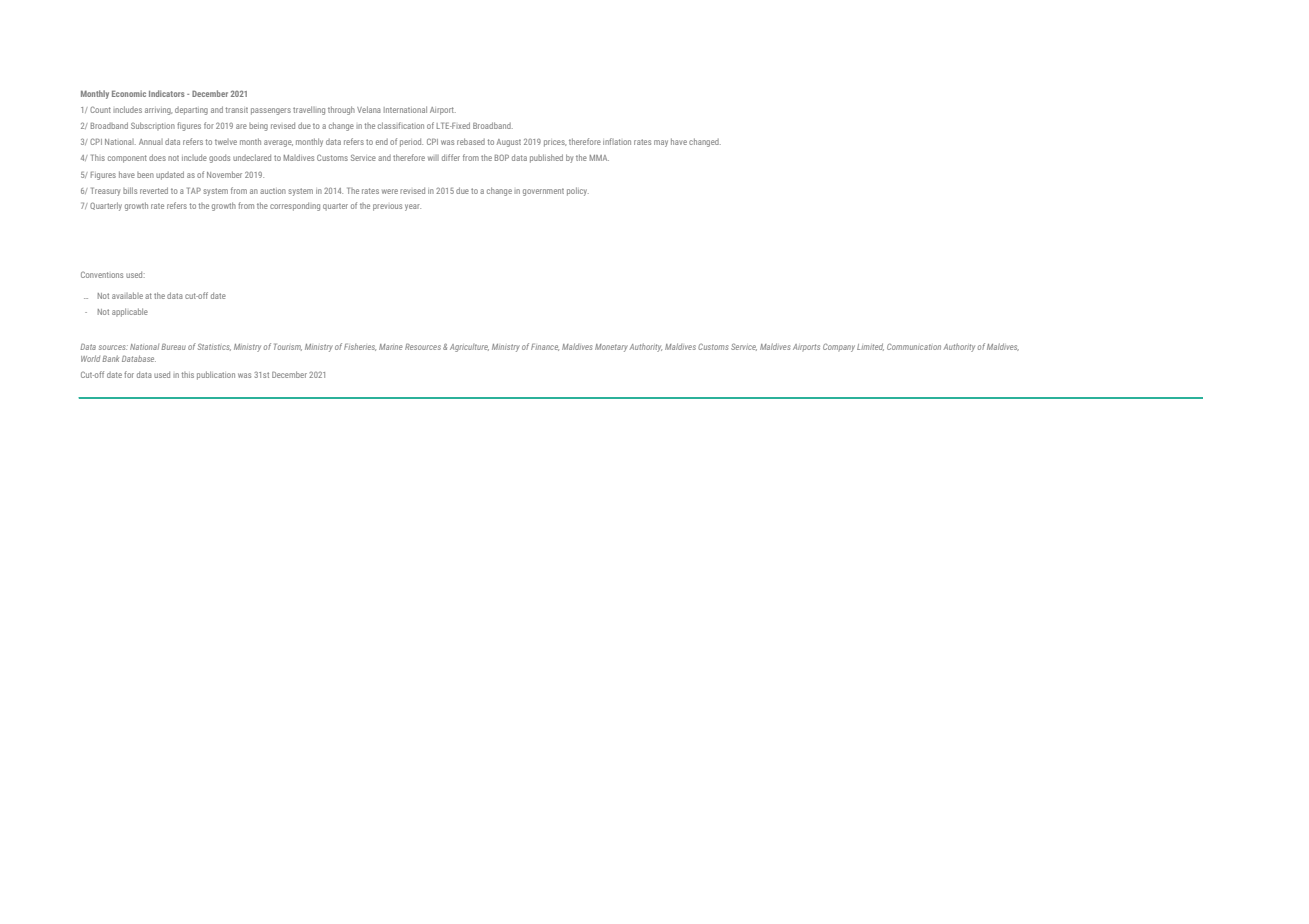  I want to click on departing, so click(191, 111).
